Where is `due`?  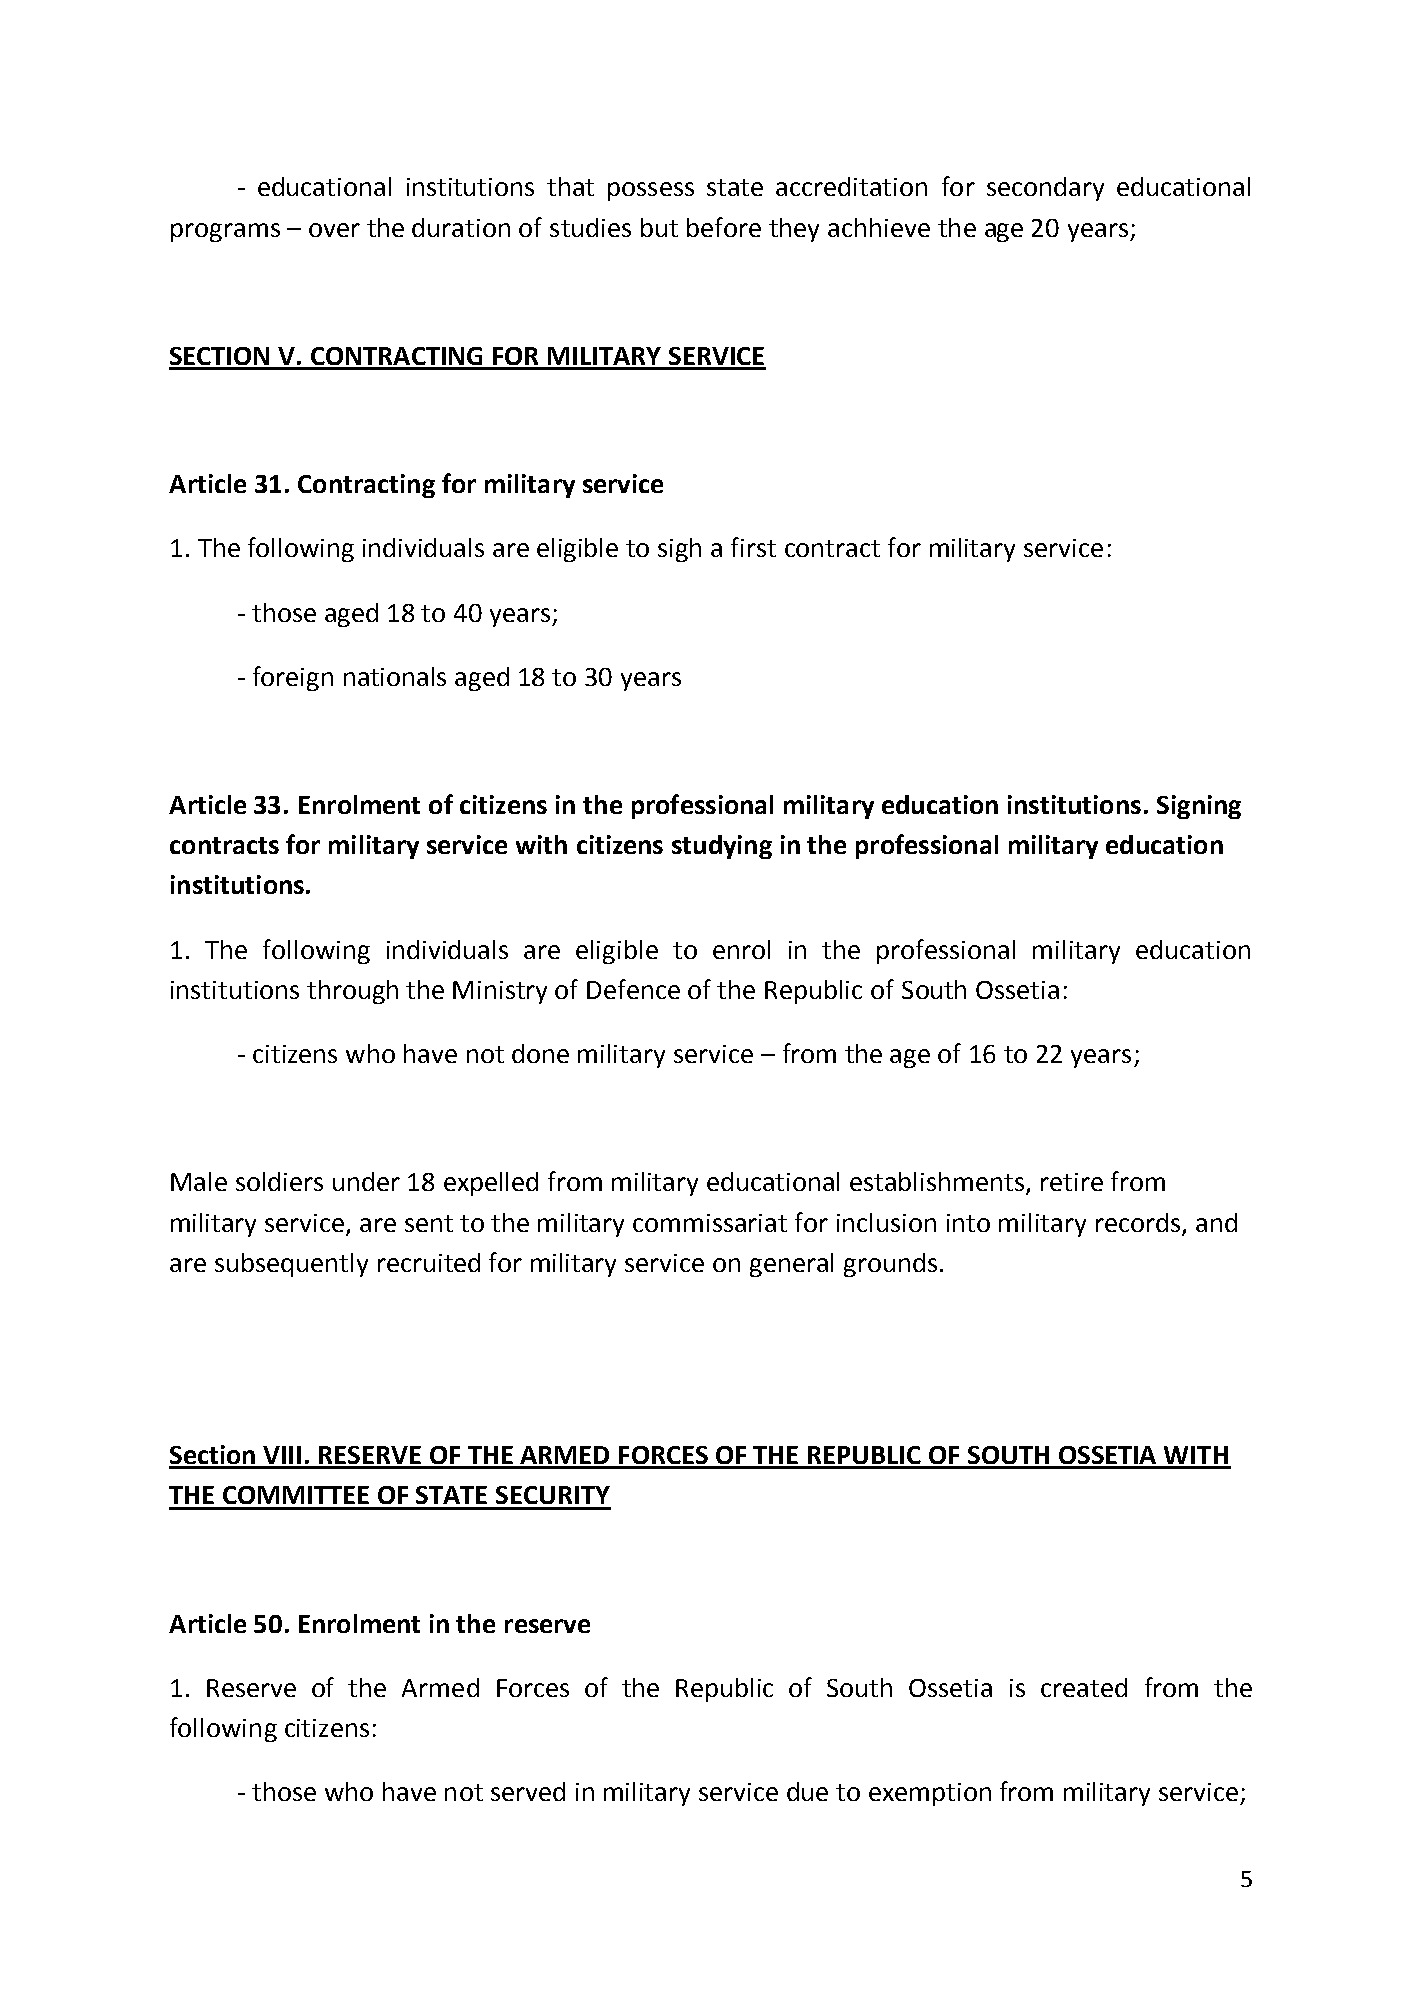
due is located at coordinates (807, 1791).
